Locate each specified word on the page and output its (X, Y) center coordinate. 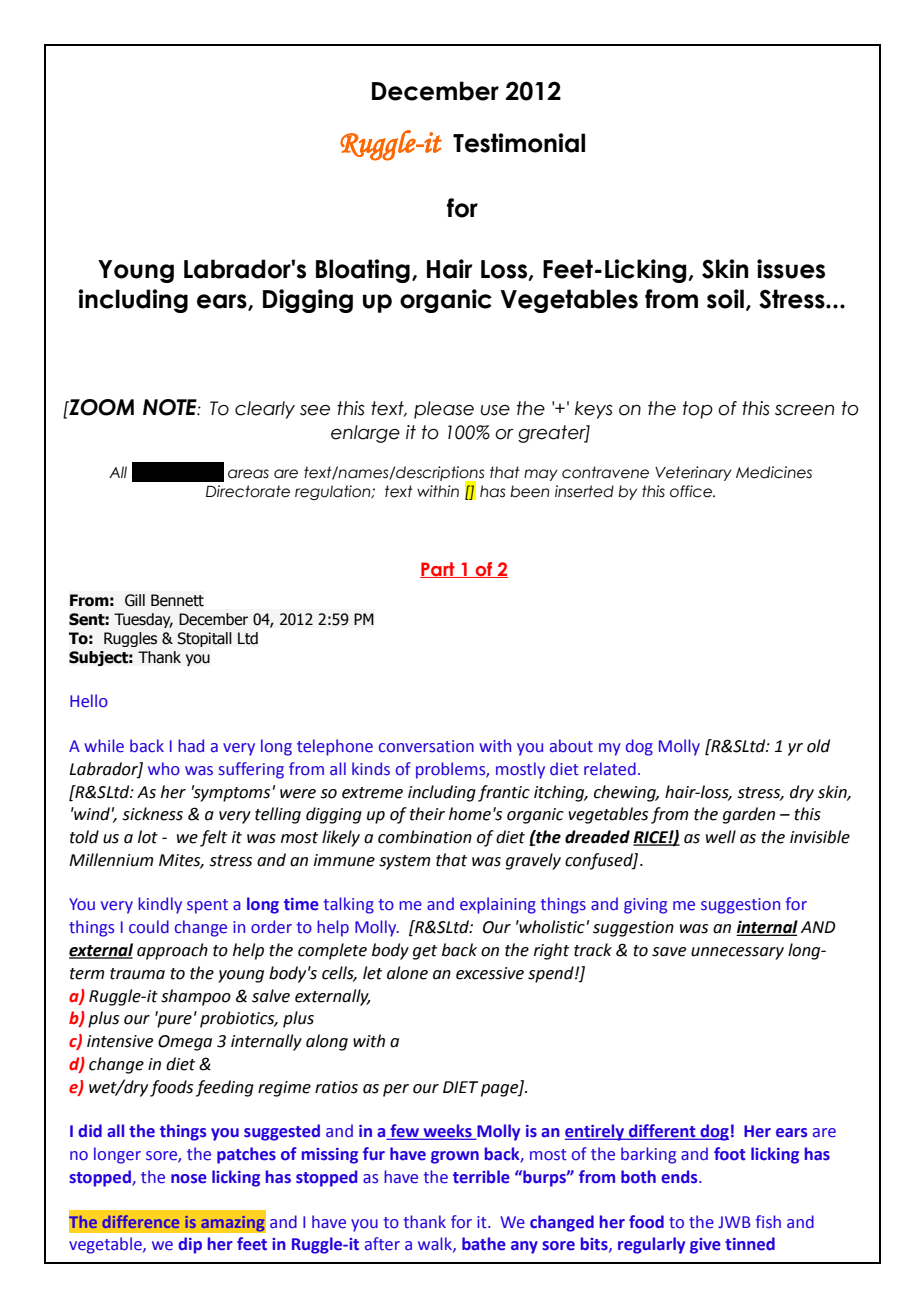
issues (791, 269)
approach (172, 951)
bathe (484, 1244)
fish (768, 1222)
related (610, 769)
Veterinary (693, 473)
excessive (490, 973)
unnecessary (737, 953)
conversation (426, 746)
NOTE (171, 407)
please (444, 410)
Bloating (363, 271)
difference (140, 1221)
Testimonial (519, 143)
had (191, 746)
